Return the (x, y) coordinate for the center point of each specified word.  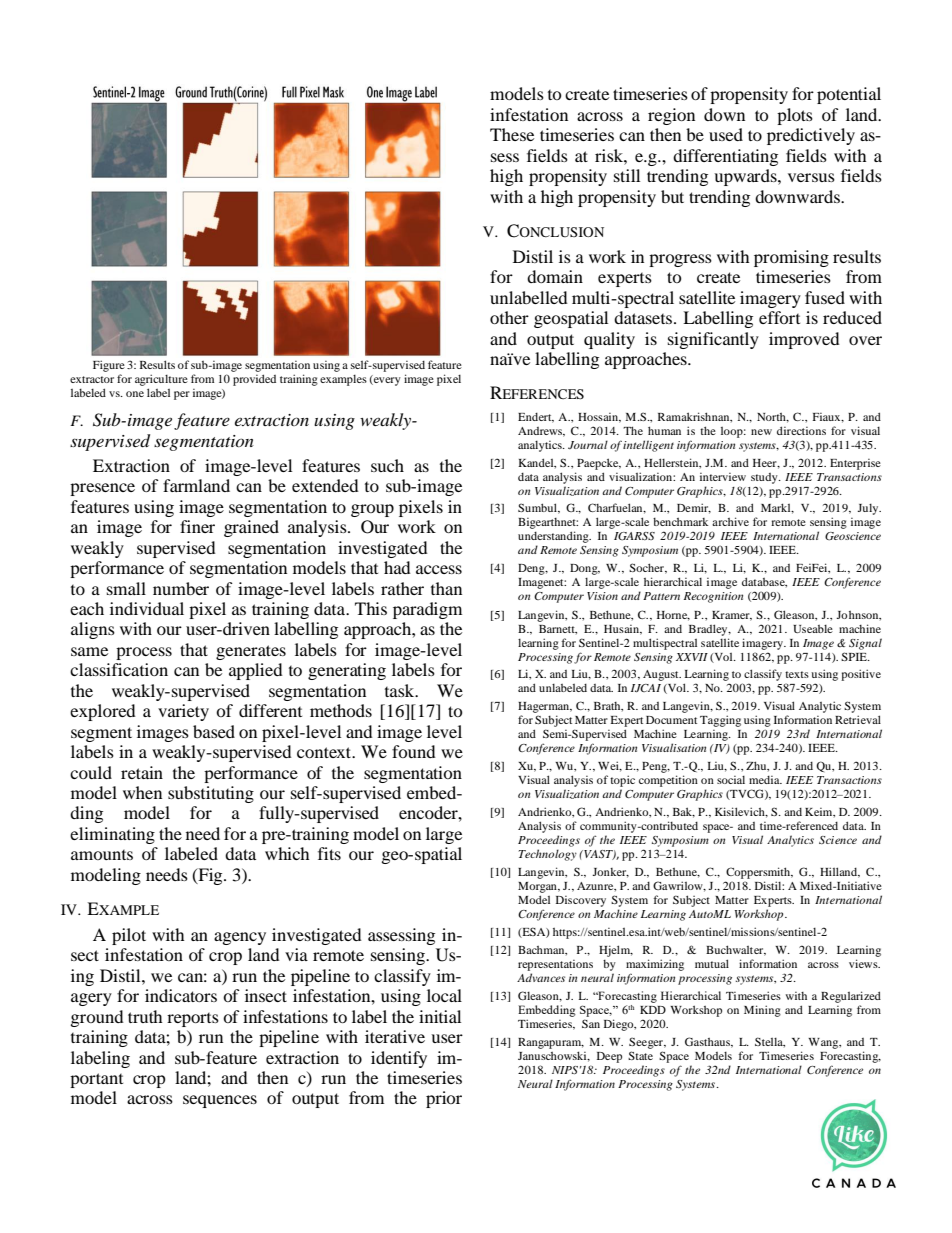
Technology (548, 855)
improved (804, 340)
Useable (813, 629)
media (765, 780)
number (181, 588)
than (446, 588)
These (512, 134)
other (509, 317)
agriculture (161, 380)
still (627, 175)
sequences (220, 1101)
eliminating (112, 835)
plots (795, 116)
